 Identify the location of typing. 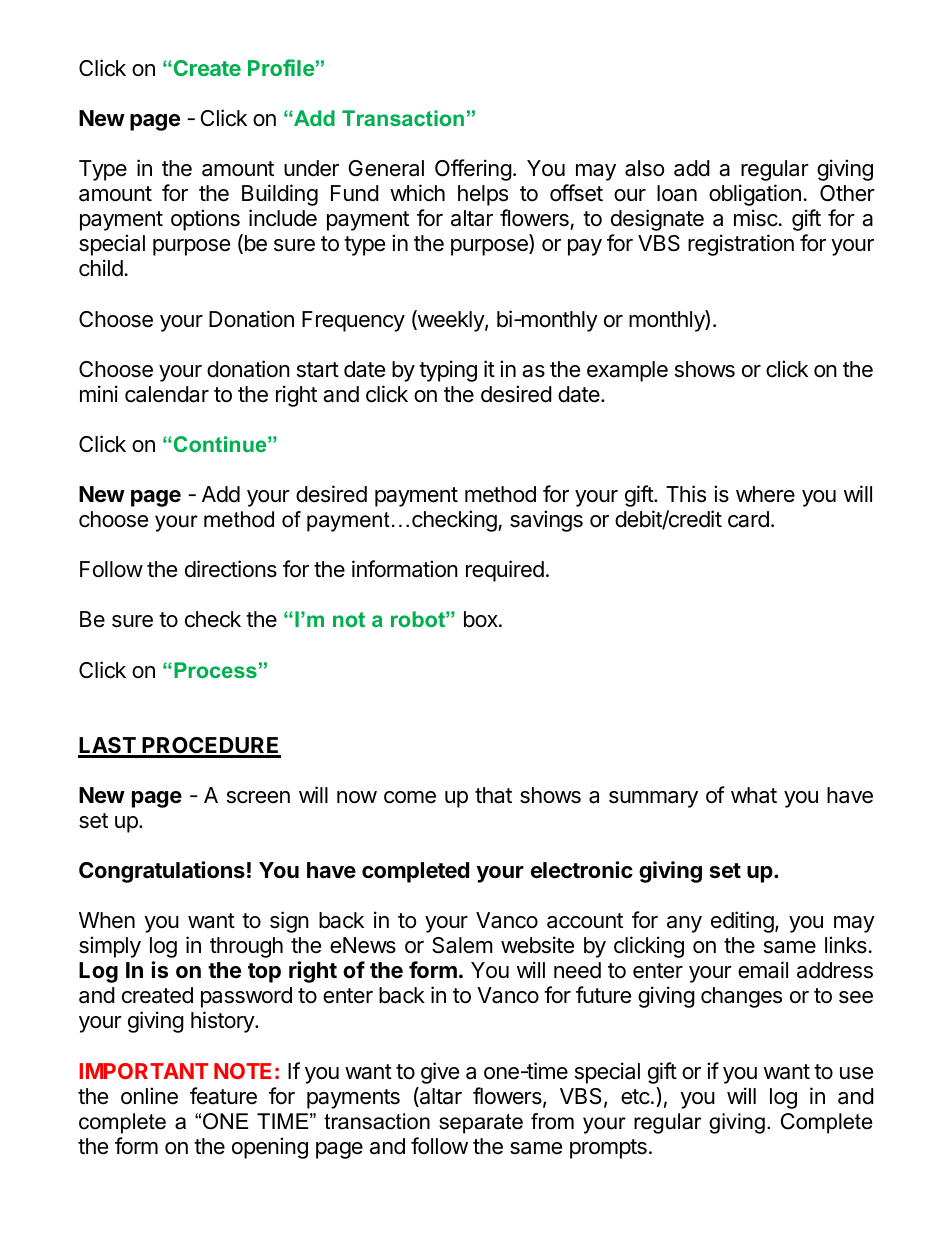
(448, 371).
